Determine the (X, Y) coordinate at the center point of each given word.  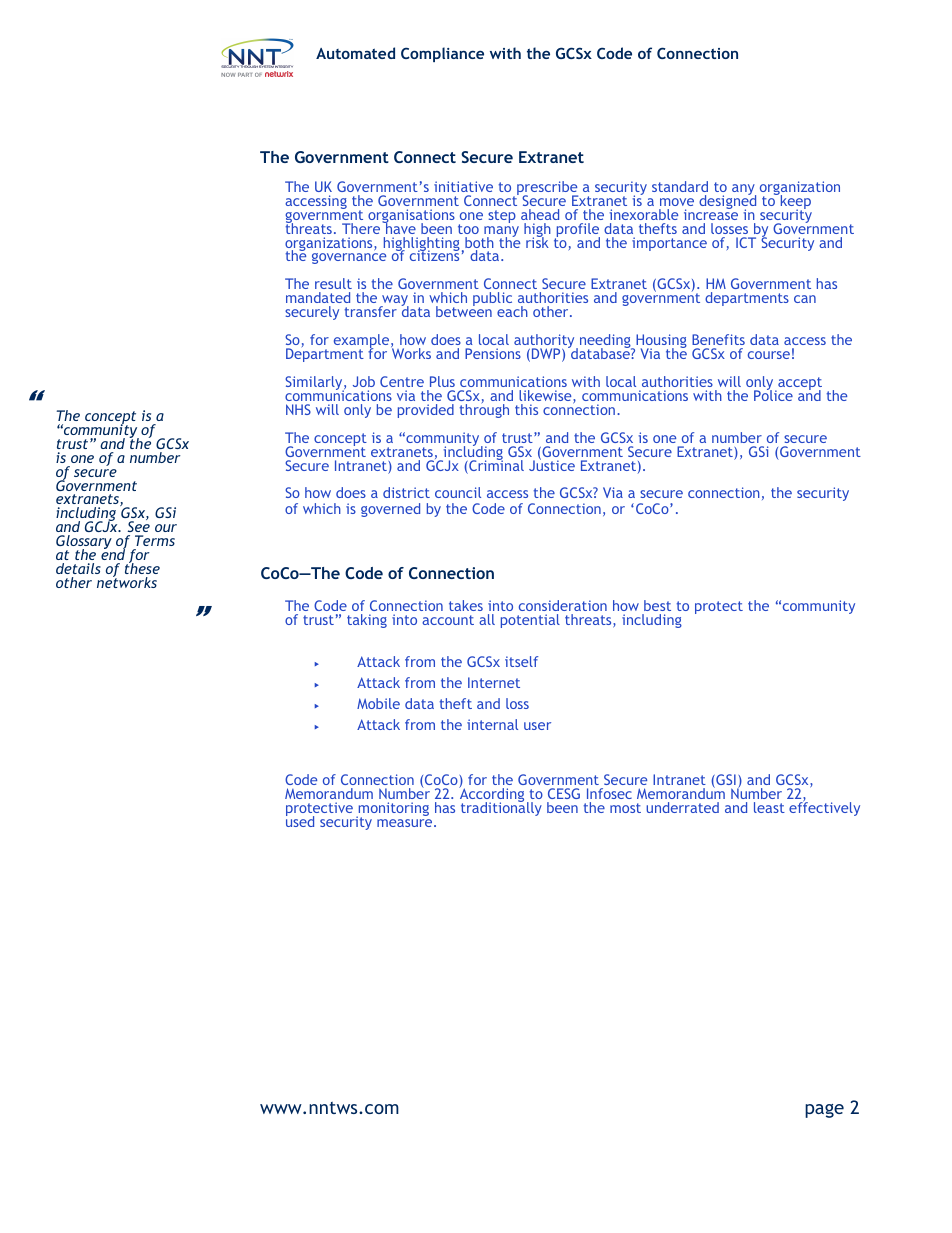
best (657, 605)
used (300, 820)
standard (680, 186)
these (142, 567)
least (769, 807)
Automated (355, 53)
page (824, 1111)
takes (466, 605)
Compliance (442, 54)
